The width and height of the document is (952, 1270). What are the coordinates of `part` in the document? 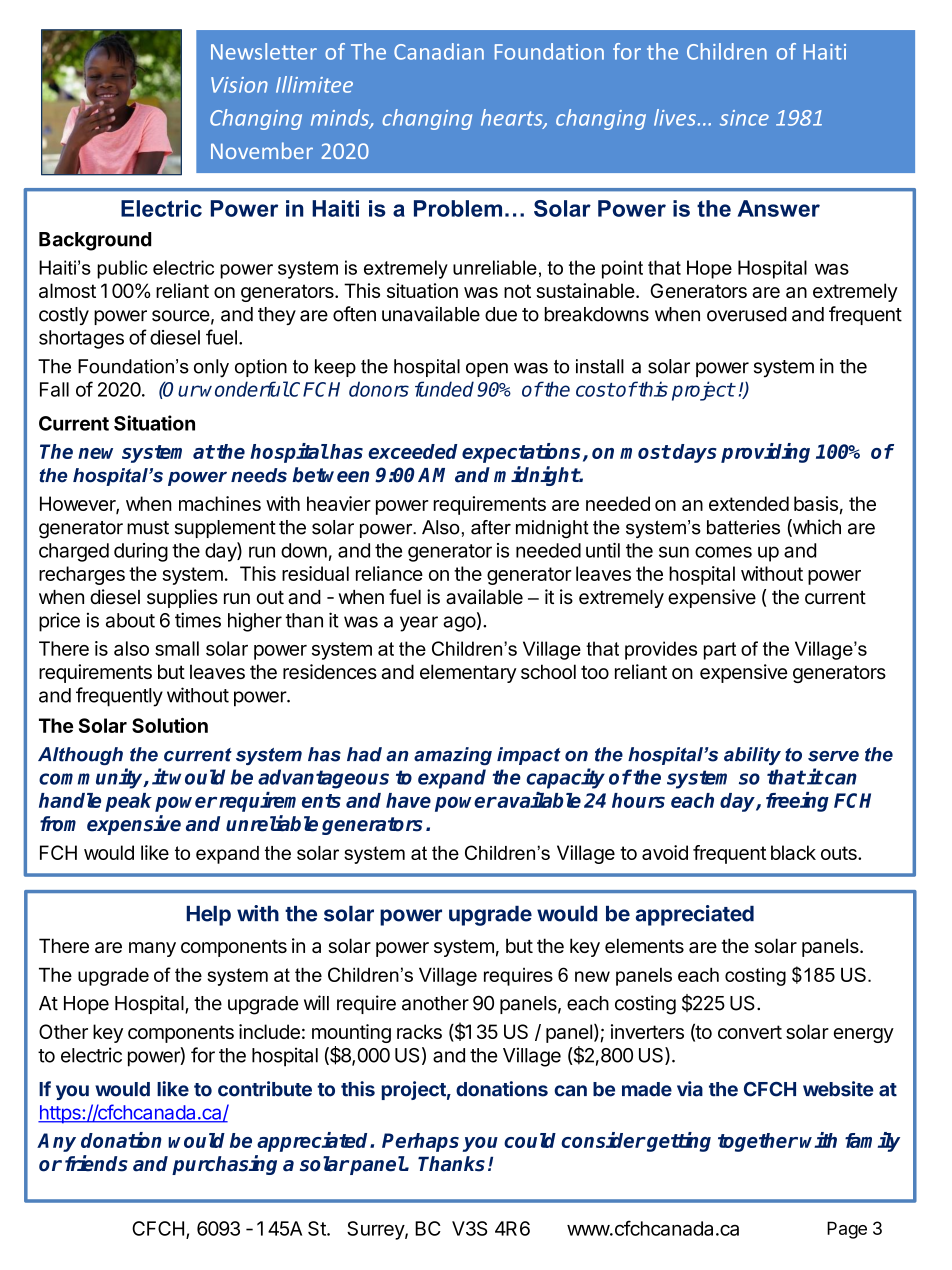 It's located at (720, 651).
